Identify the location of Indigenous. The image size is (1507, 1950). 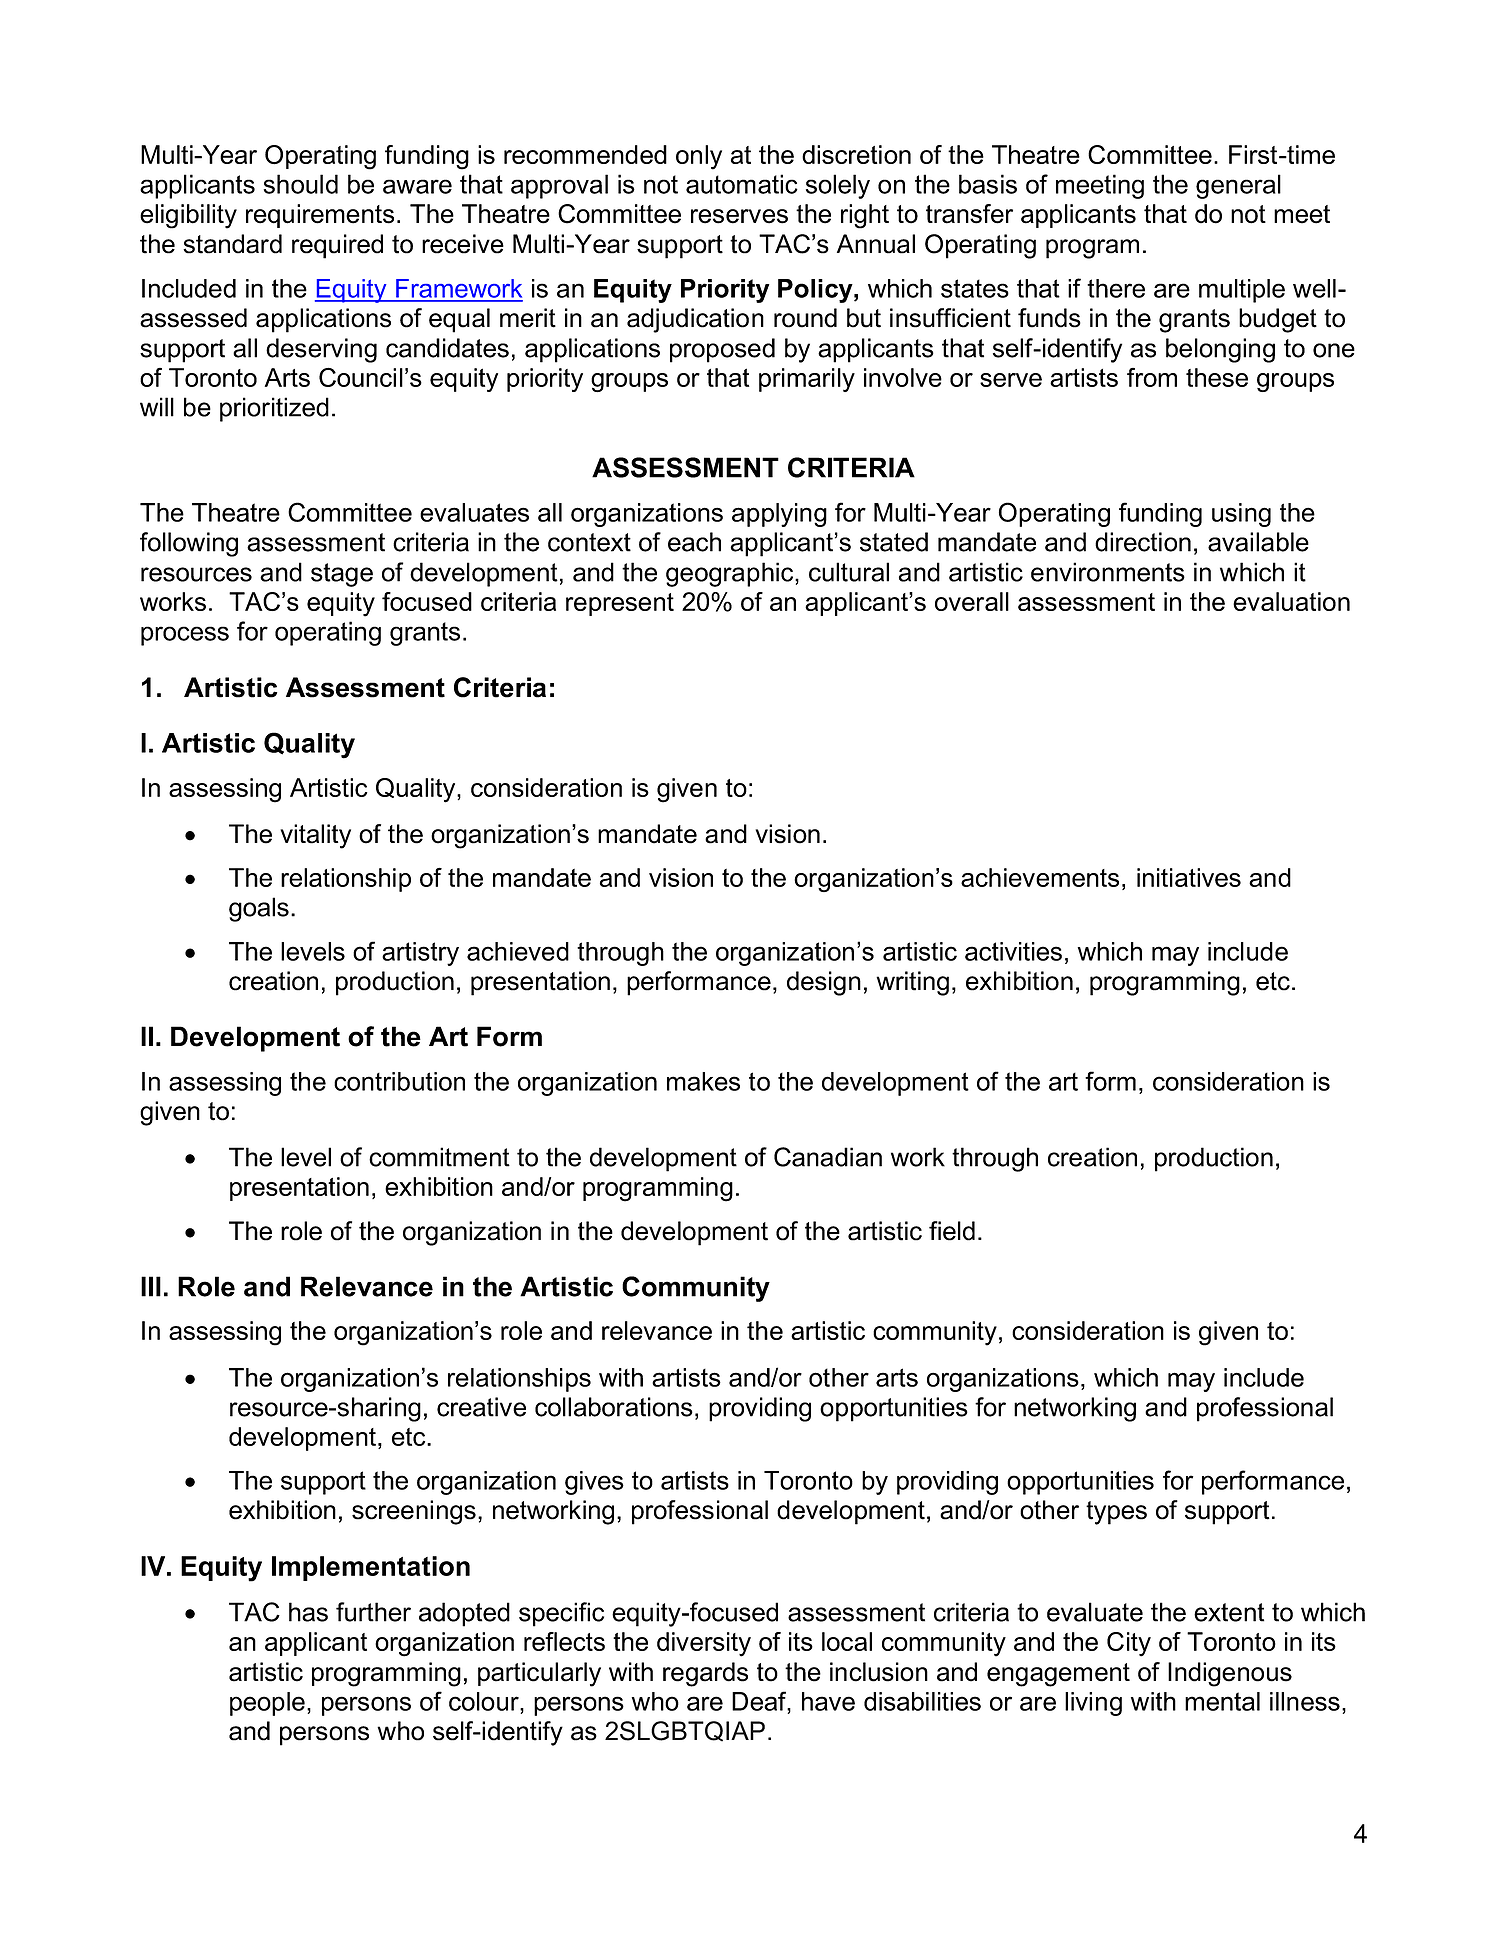
(1230, 1674).
